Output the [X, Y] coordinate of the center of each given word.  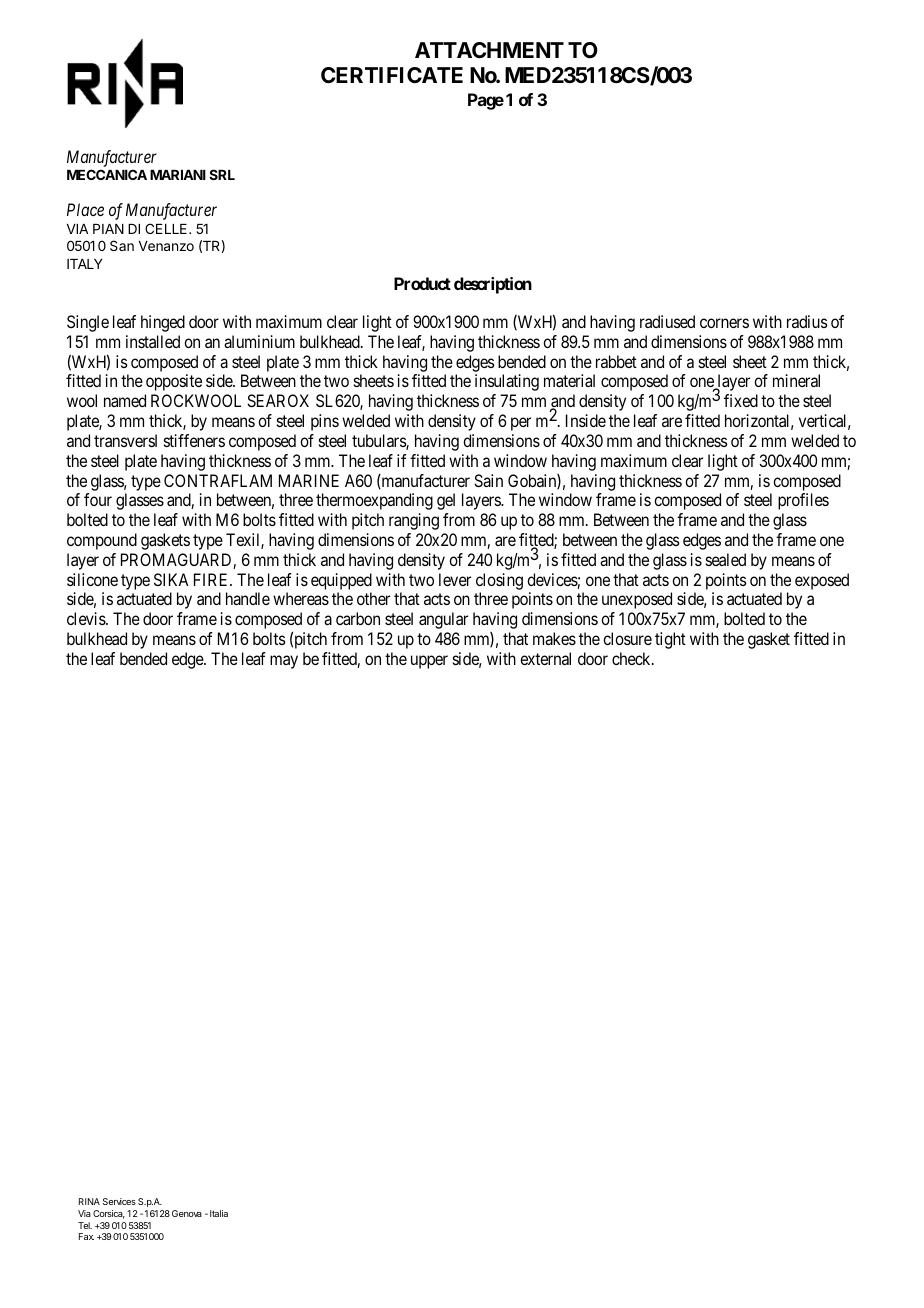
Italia [219, 1213]
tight [670, 640]
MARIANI [178, 175]
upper [429, 662]
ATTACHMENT [489, 50]
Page [486, 101]
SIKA [171, 579]
